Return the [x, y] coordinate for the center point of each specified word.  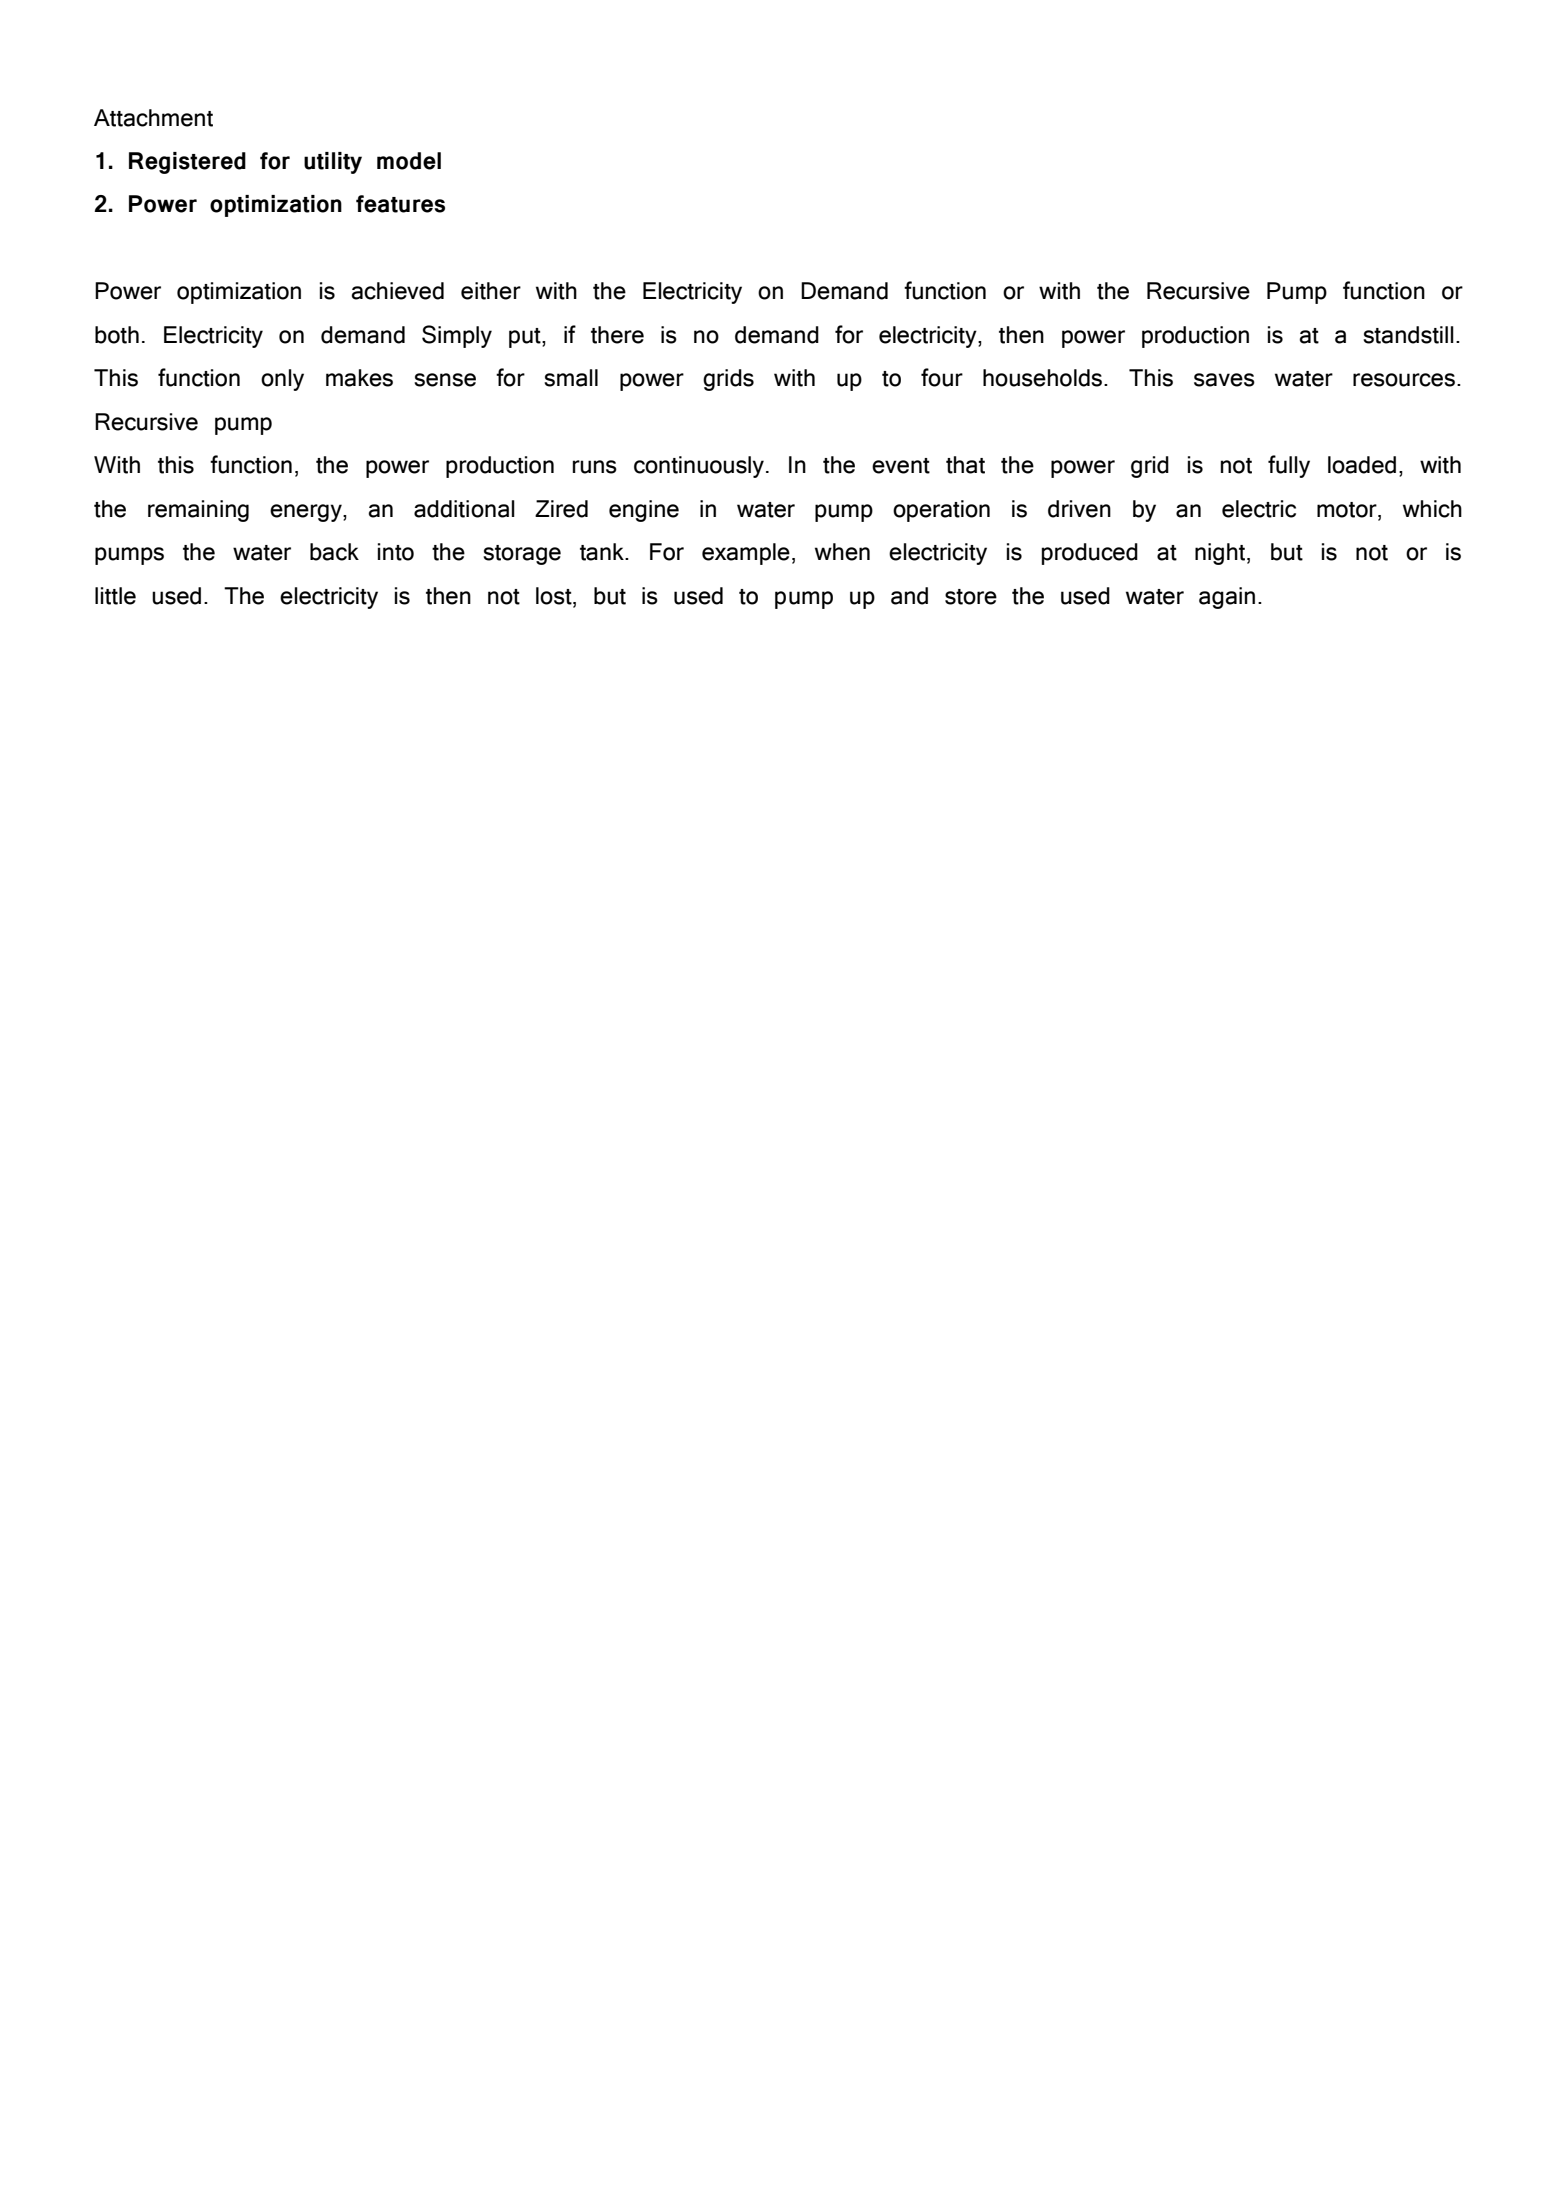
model [409, 161]
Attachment [153, 118]
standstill [1408, 335]
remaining [198, 511]
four [942, 377]
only [282, 380]
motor [1348, 511]
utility [333, 163]
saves [1224, 380]
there [617, 335]
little [115, 596]
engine [644, 511]
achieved [397, 291]
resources [1404, 380]
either [491, 291]
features [400, 204]
